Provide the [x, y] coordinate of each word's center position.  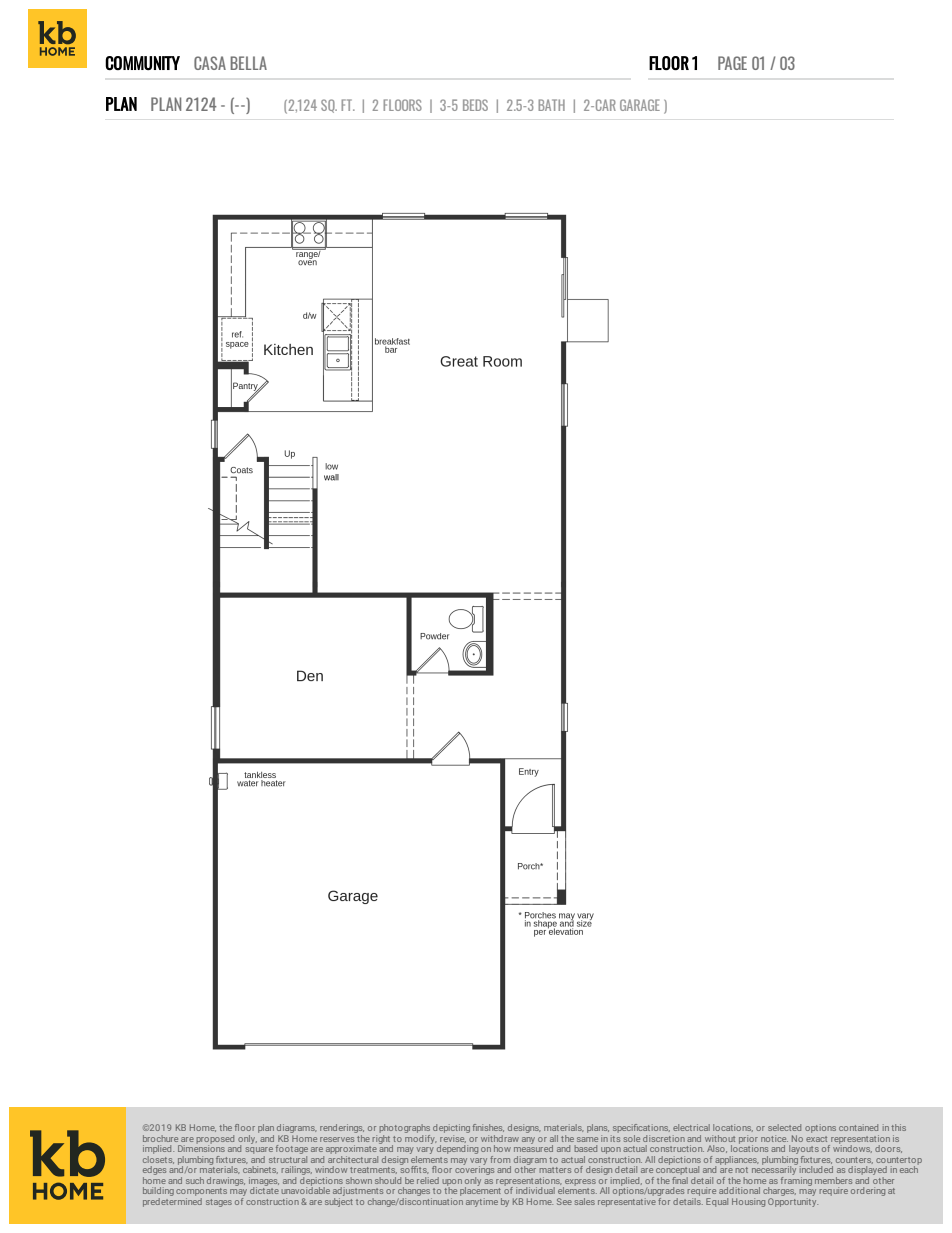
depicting [451, 1130]
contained [858, 1127]
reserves [337, 1139]
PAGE [732, 63]
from [500, 1159]
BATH [551, 105]
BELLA [248, 63]
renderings [342, 1130]
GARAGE [640, 105]
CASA [210, 63]
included [816, 1169]
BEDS [475, 105]
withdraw [500, 1138]
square [259, 1152]
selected [784, 1127]
